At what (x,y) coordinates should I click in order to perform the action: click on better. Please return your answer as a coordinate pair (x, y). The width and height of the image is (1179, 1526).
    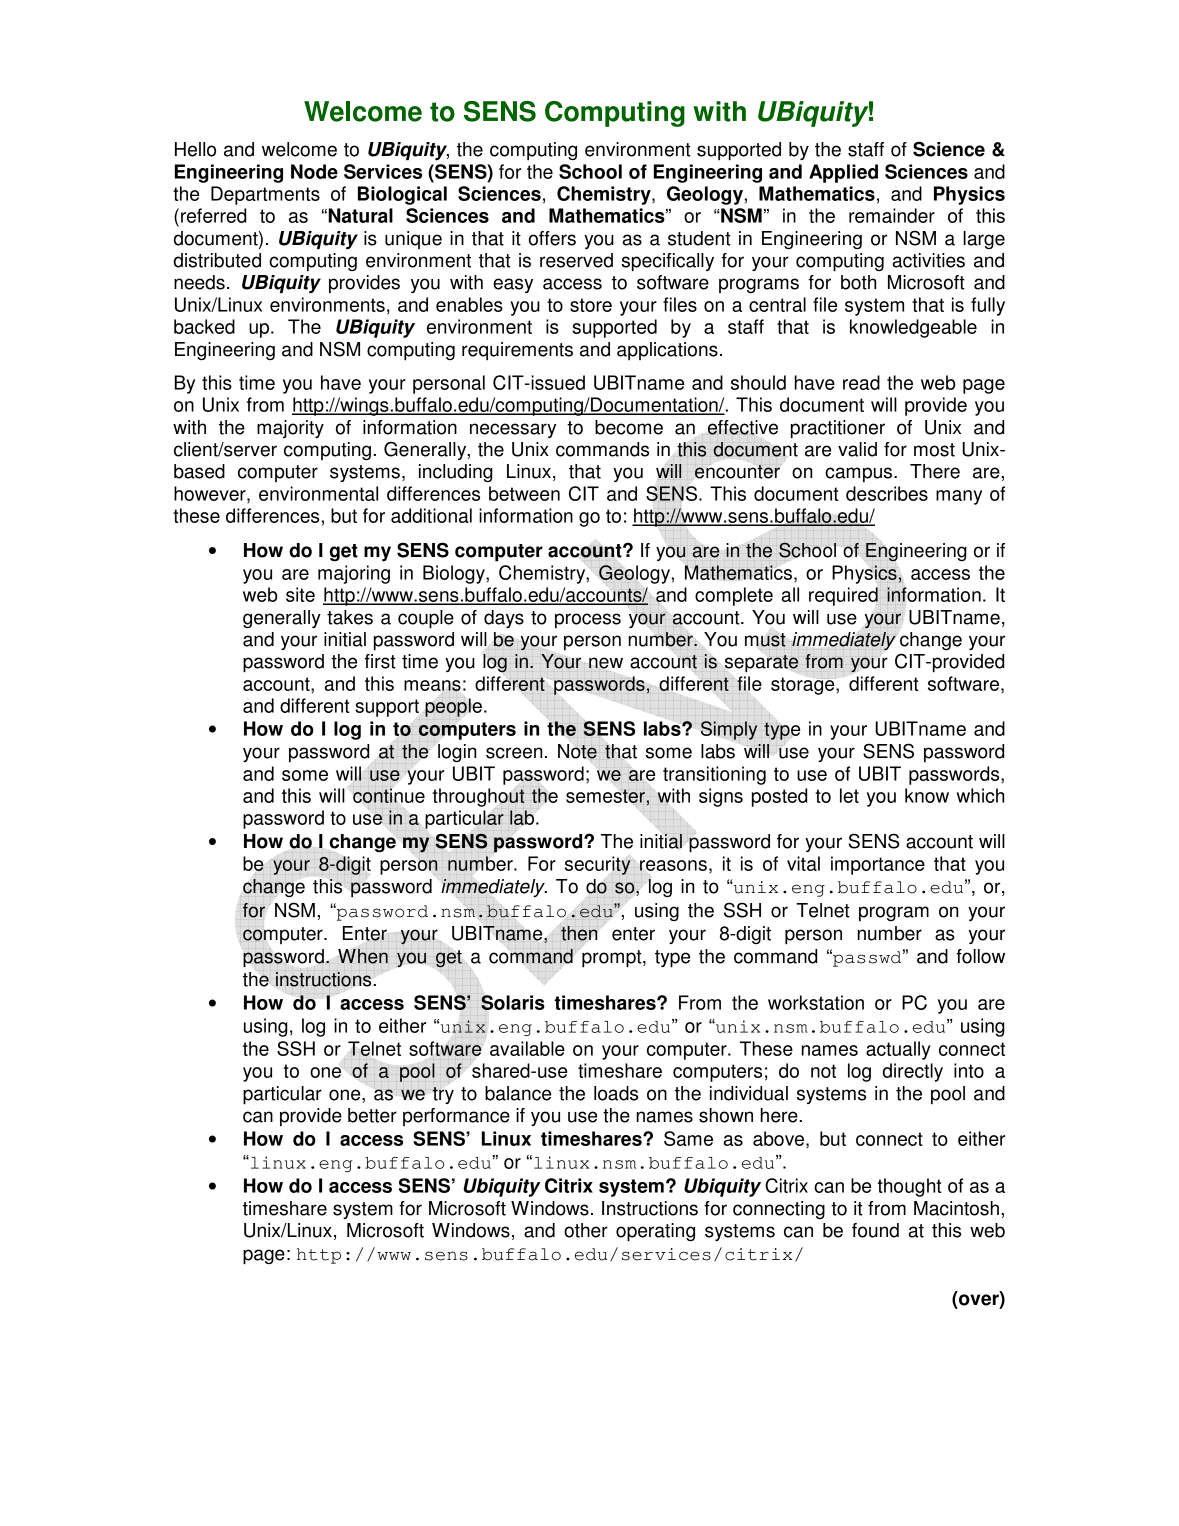
    Looking at the image, I should click on (372, 1115).
